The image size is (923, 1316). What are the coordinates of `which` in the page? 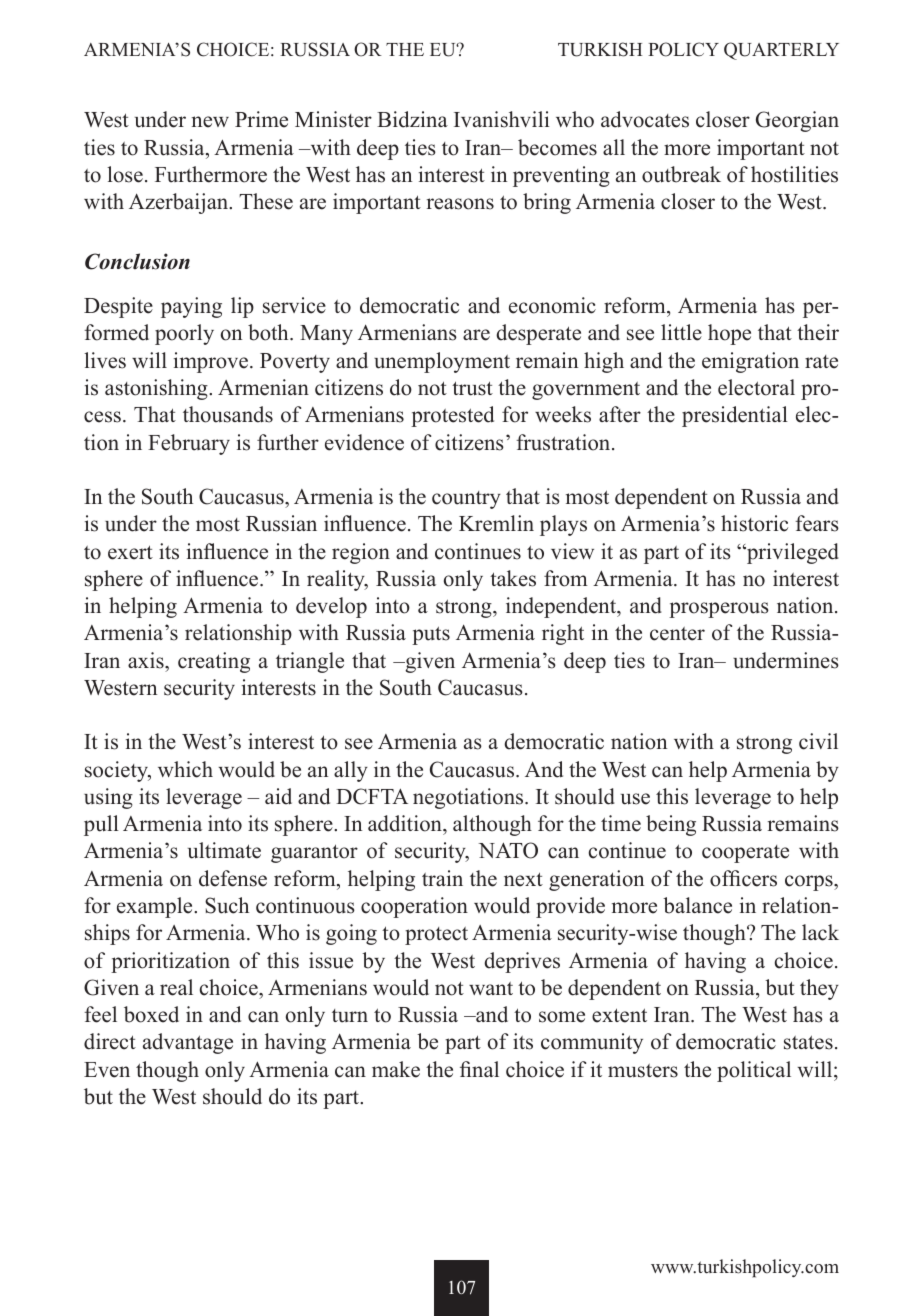 It's located at (185, 769).
